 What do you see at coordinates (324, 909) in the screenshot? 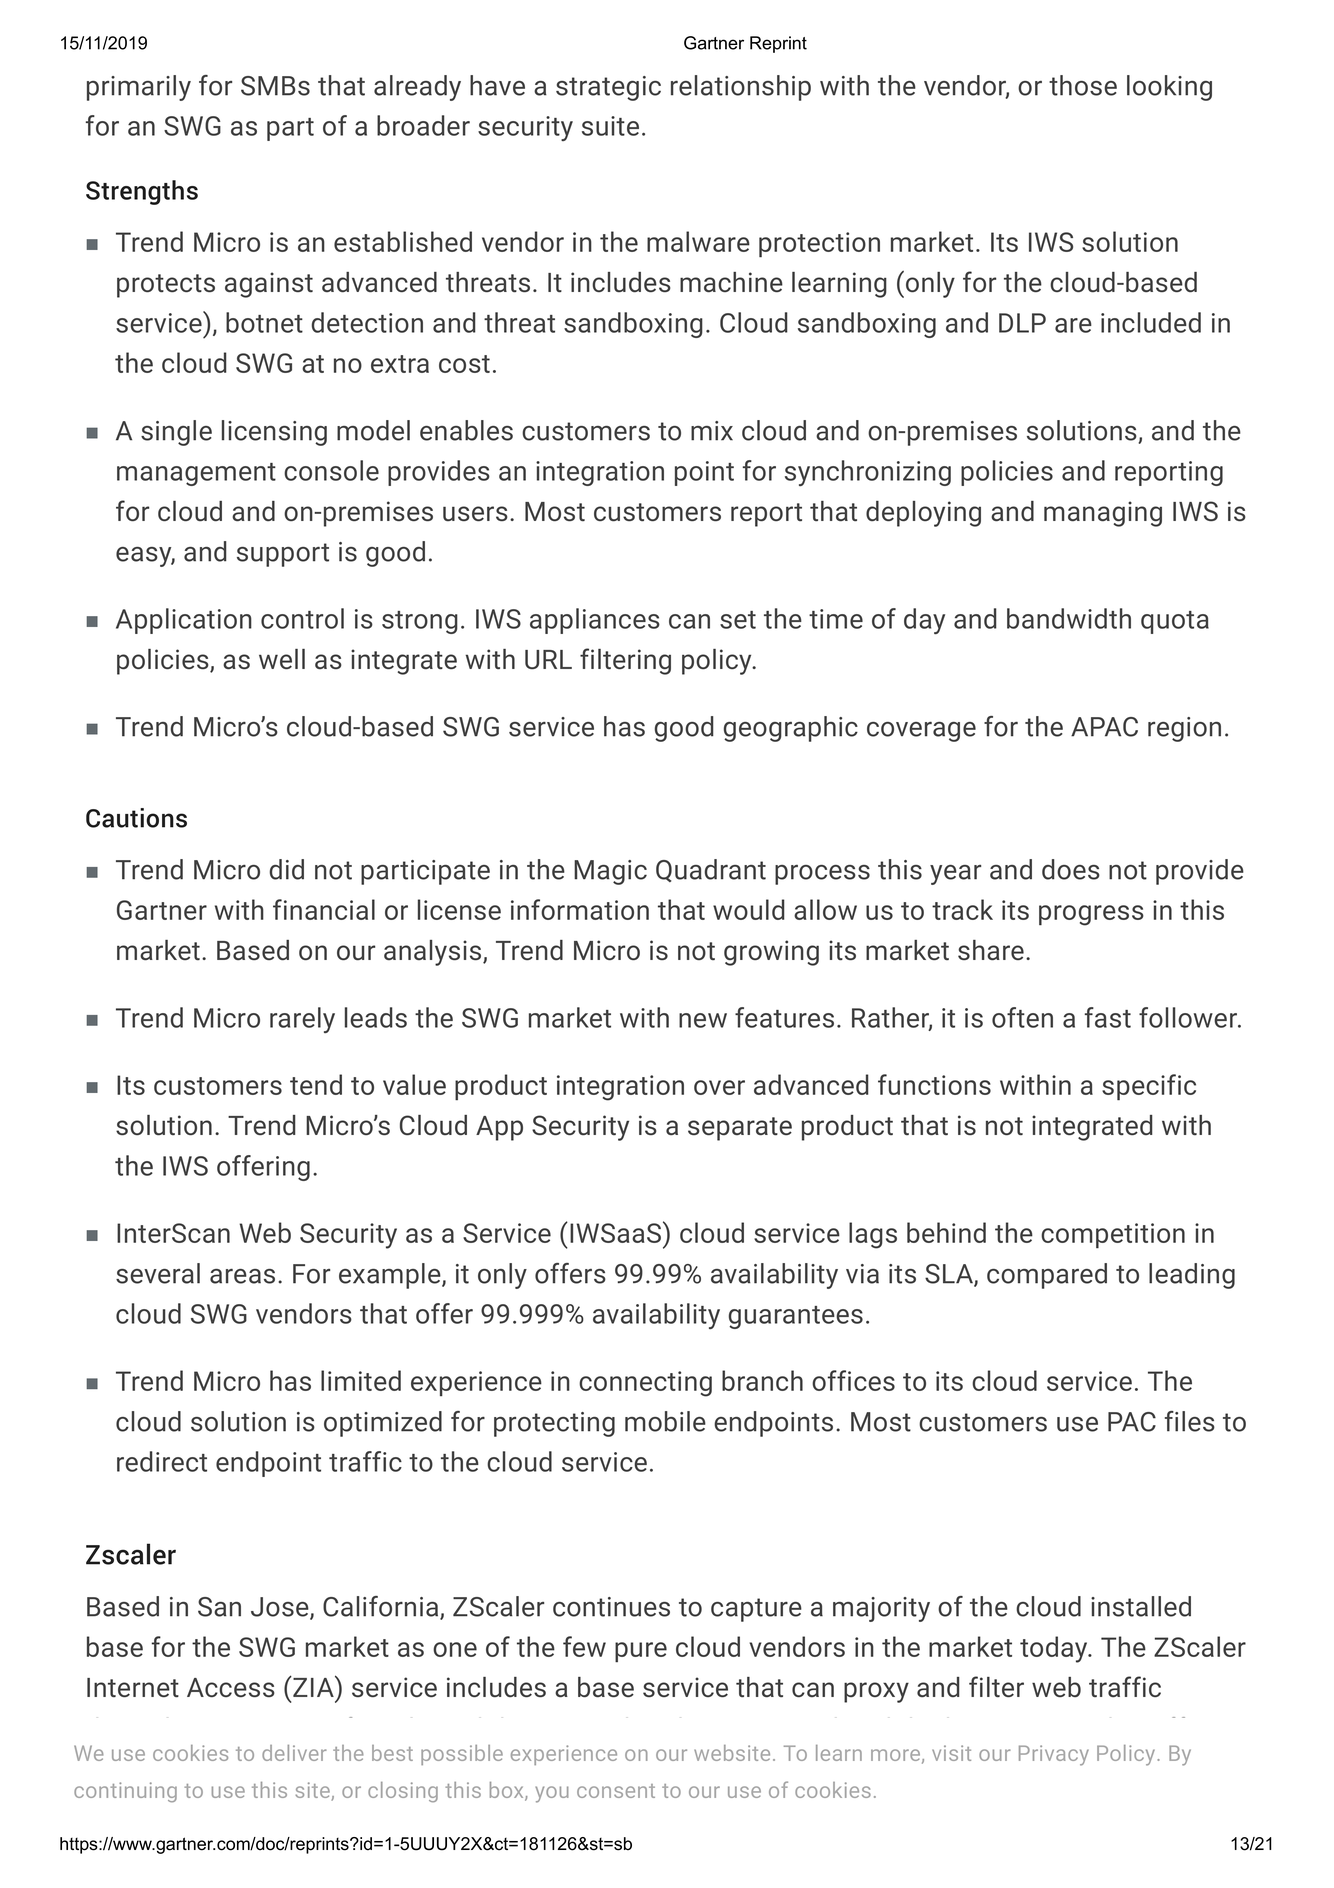
I see `financial` at bounding box center [324, 909].
